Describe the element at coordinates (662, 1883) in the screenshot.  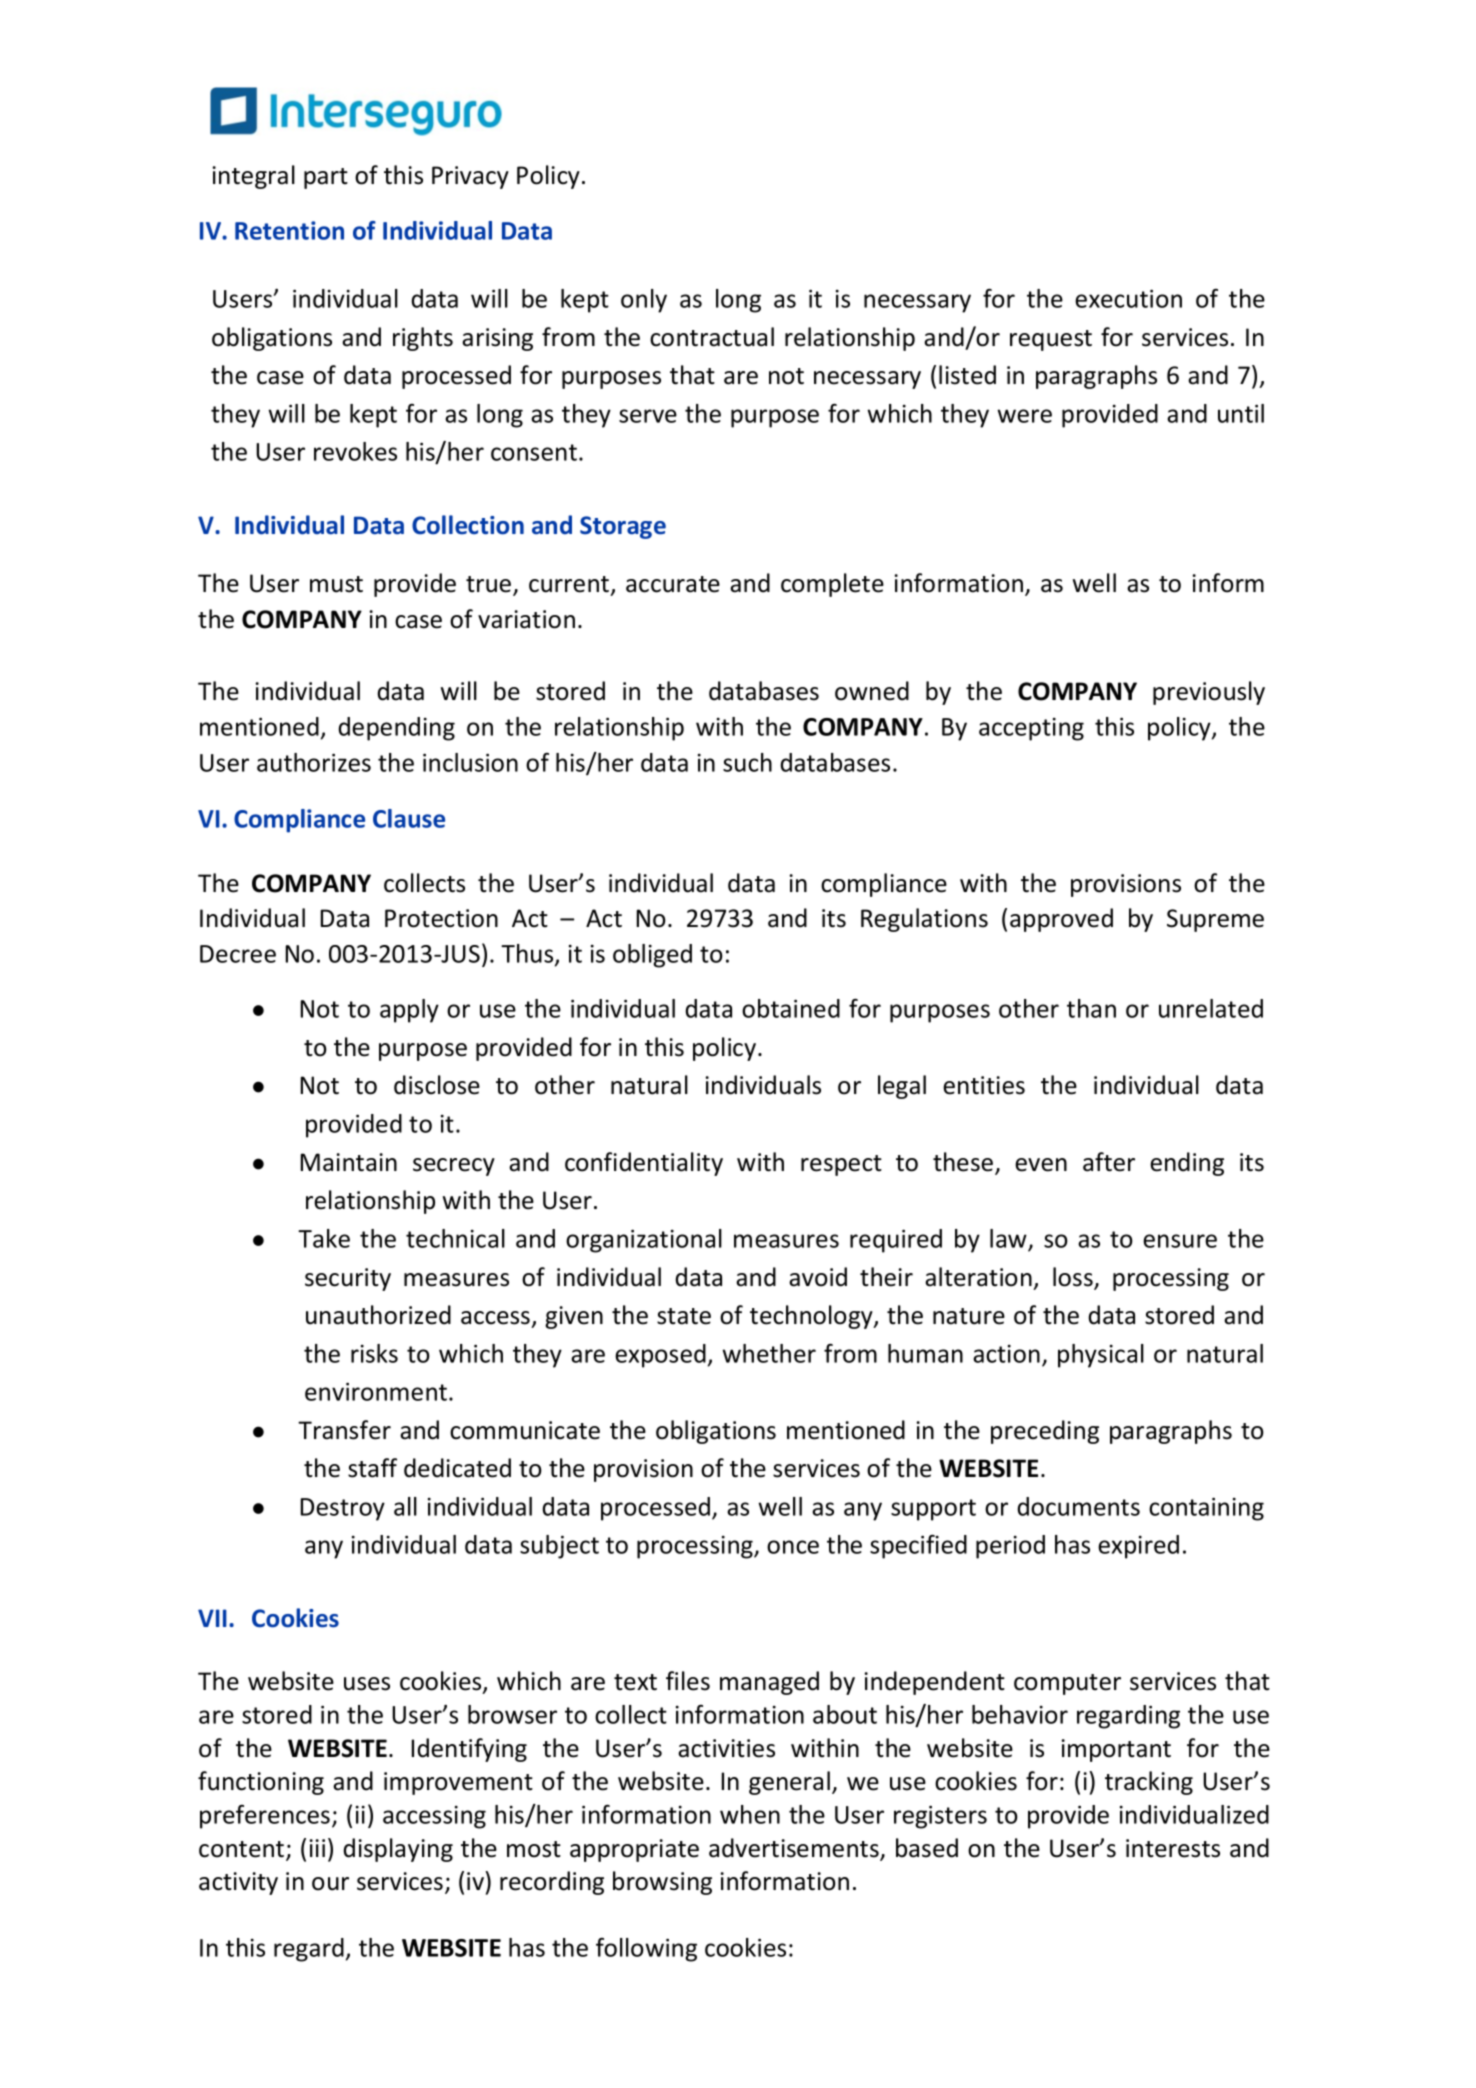
I see `browsing` at that location.
